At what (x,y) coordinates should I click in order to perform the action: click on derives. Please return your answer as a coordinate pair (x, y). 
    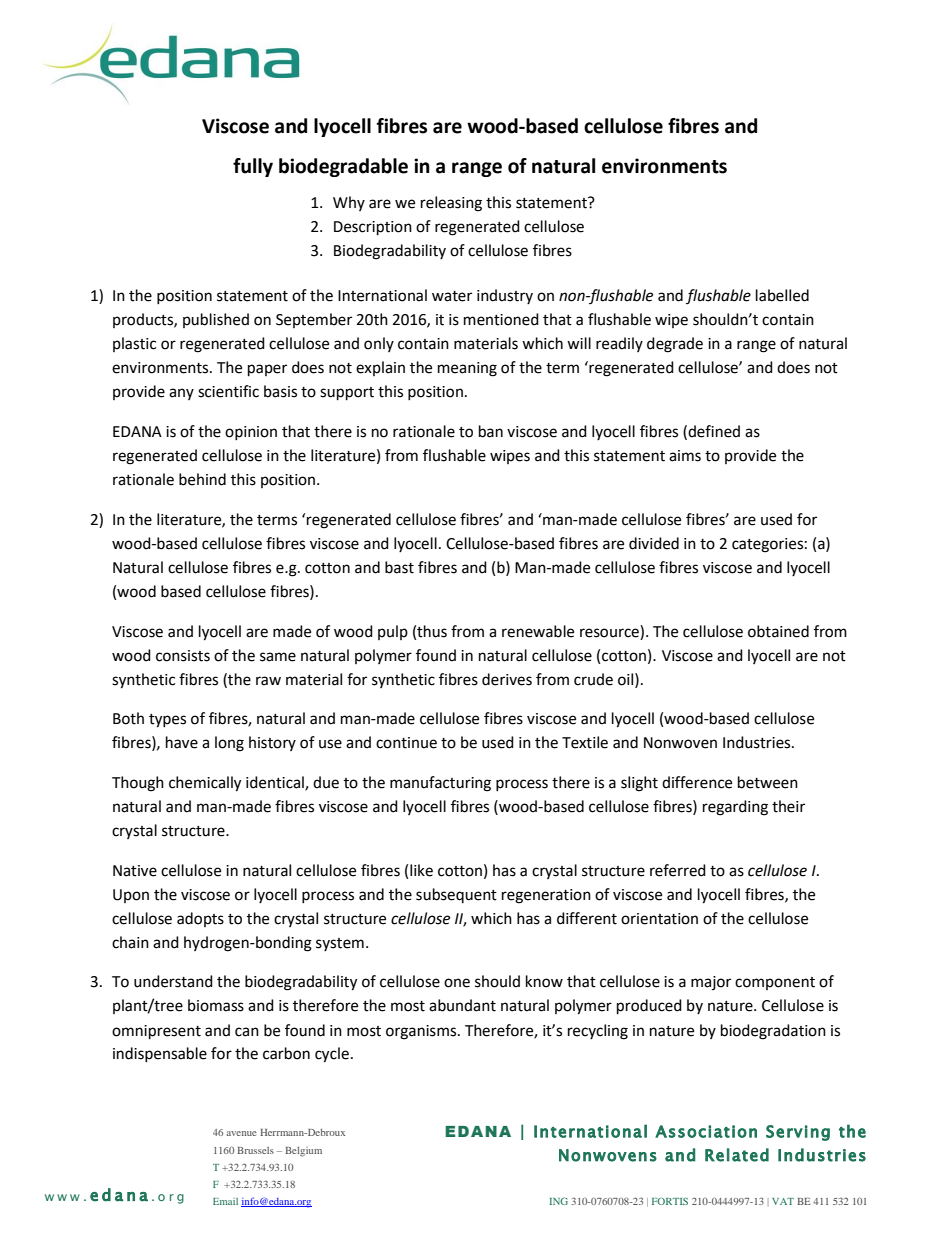
    Looking at the image, I should click on (507, 679).
